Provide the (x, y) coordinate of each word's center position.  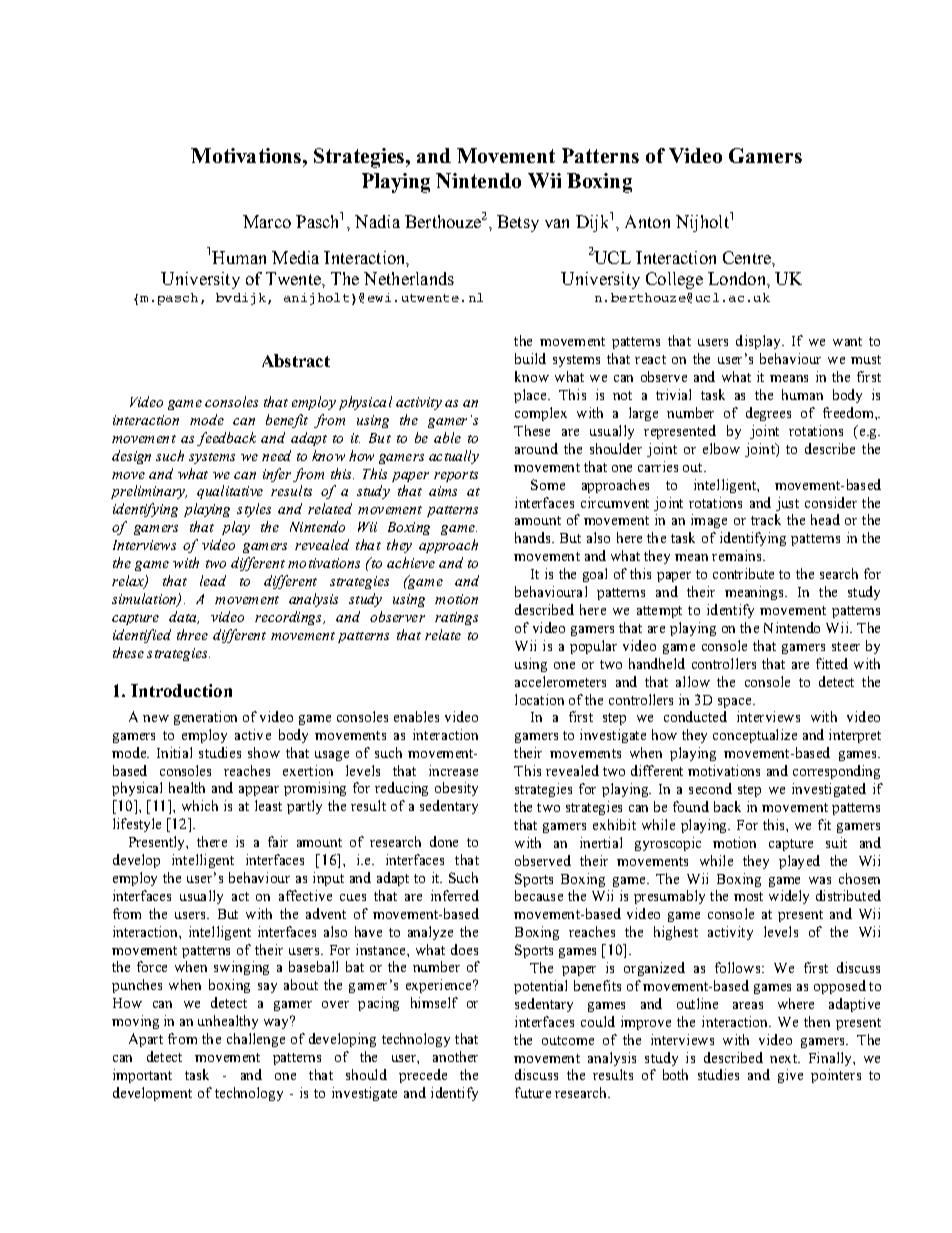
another (455, 1056)
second (710, 788)
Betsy (518, 223)
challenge (256, 1040)
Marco (267, 221)
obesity (456, 789)
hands (534, 537)
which (200, 805)
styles (254, 510)
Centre (748, 257)
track (766, 519)
